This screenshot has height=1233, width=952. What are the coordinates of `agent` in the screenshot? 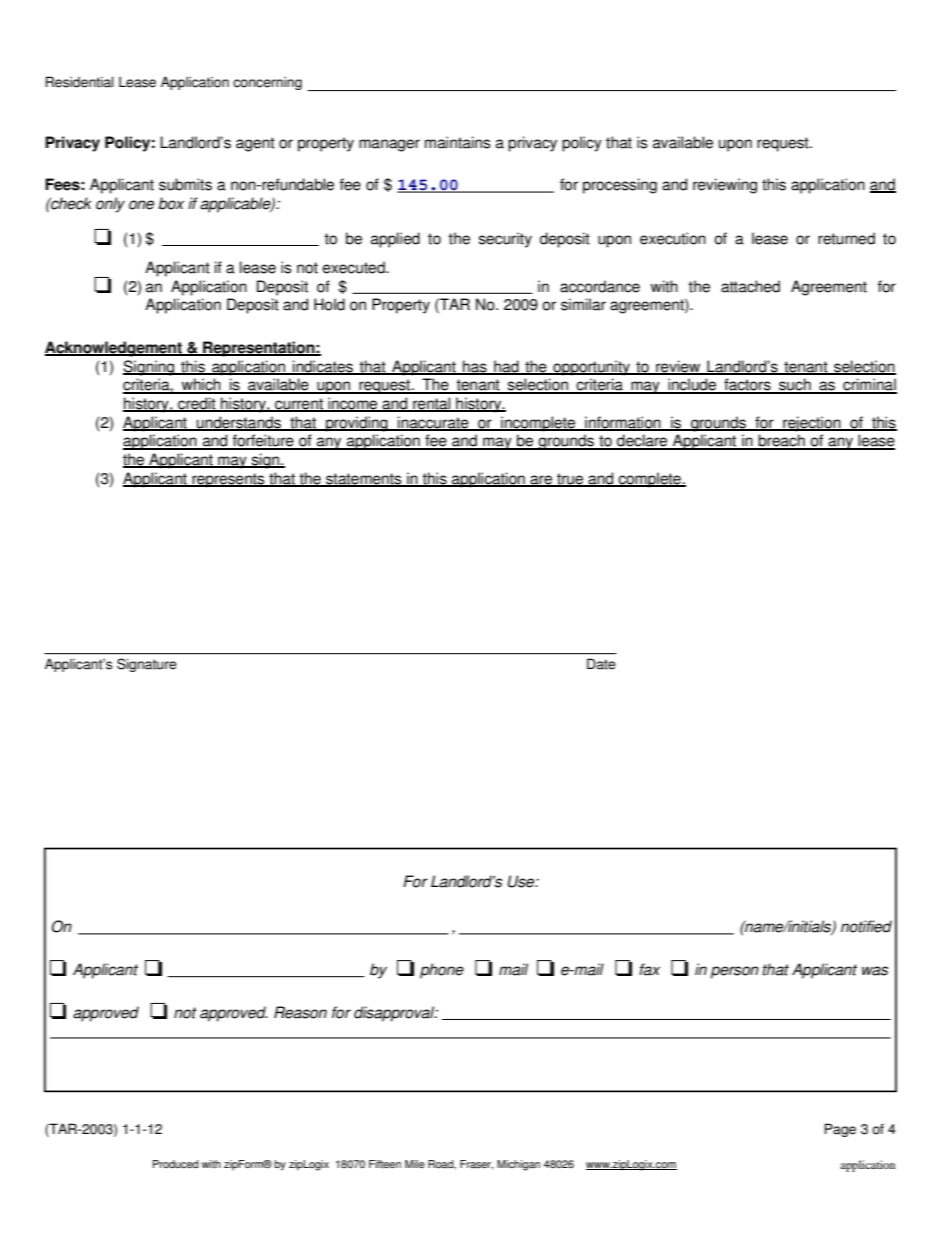 It's located at (255, 144).
